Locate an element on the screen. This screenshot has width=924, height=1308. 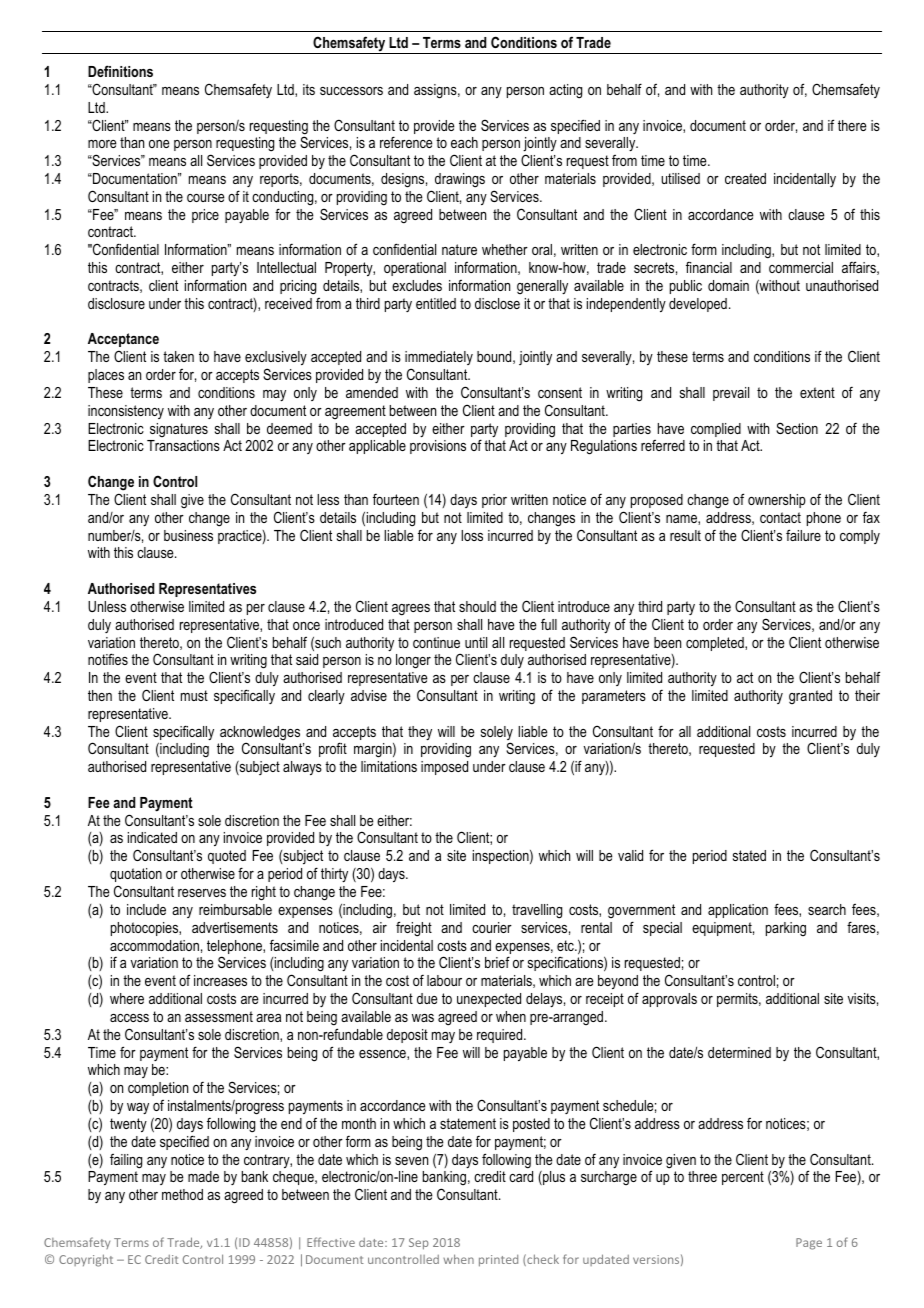
printed is located at coordinates (498, 1261).
